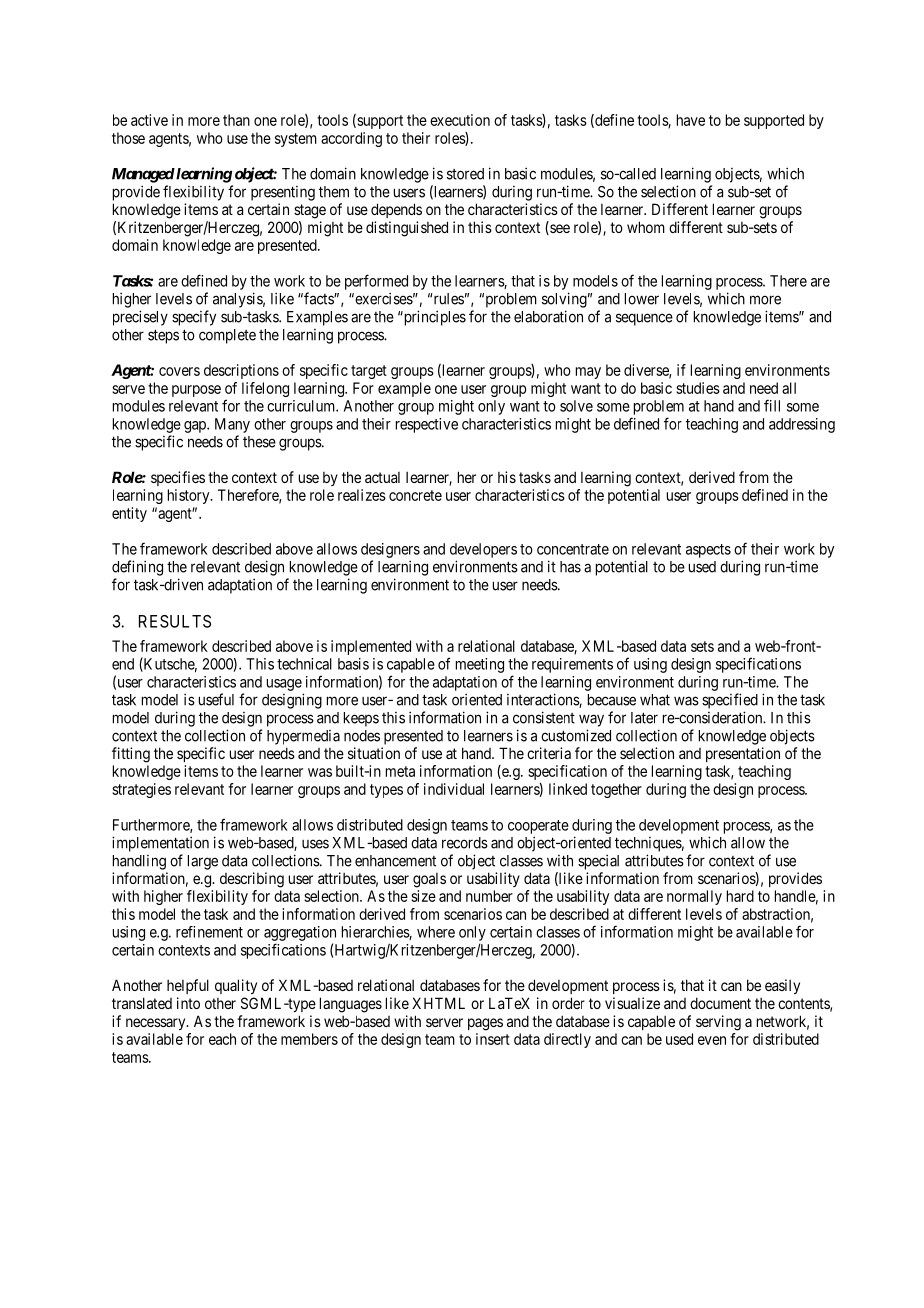 This page has height=1308, width=924. Describe the element at coordinates (485, 1024) in the page. I see `pages` at that location.
